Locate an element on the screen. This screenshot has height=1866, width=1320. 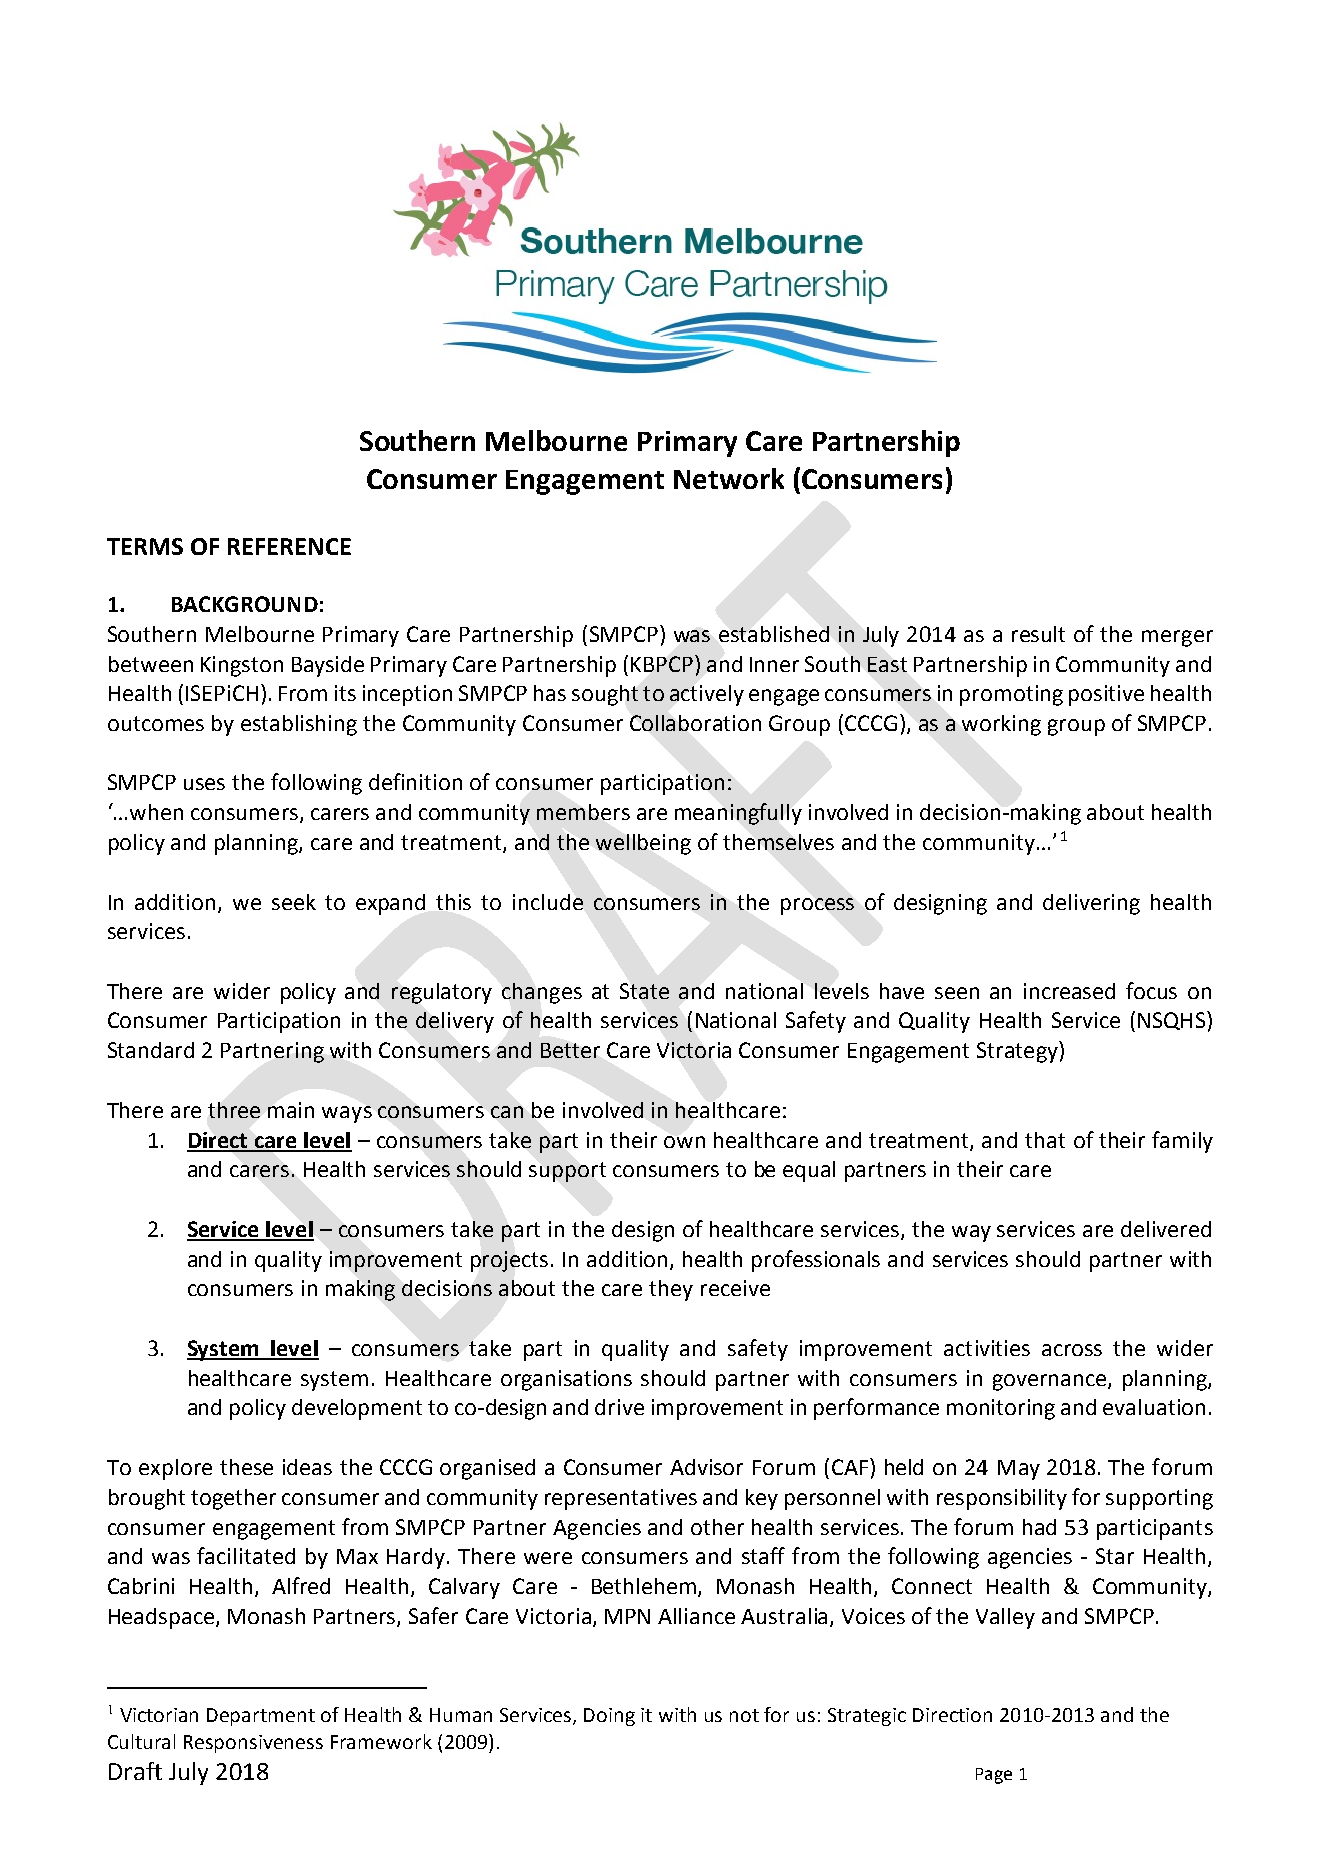
Network is located at coordinates (729, 478).
